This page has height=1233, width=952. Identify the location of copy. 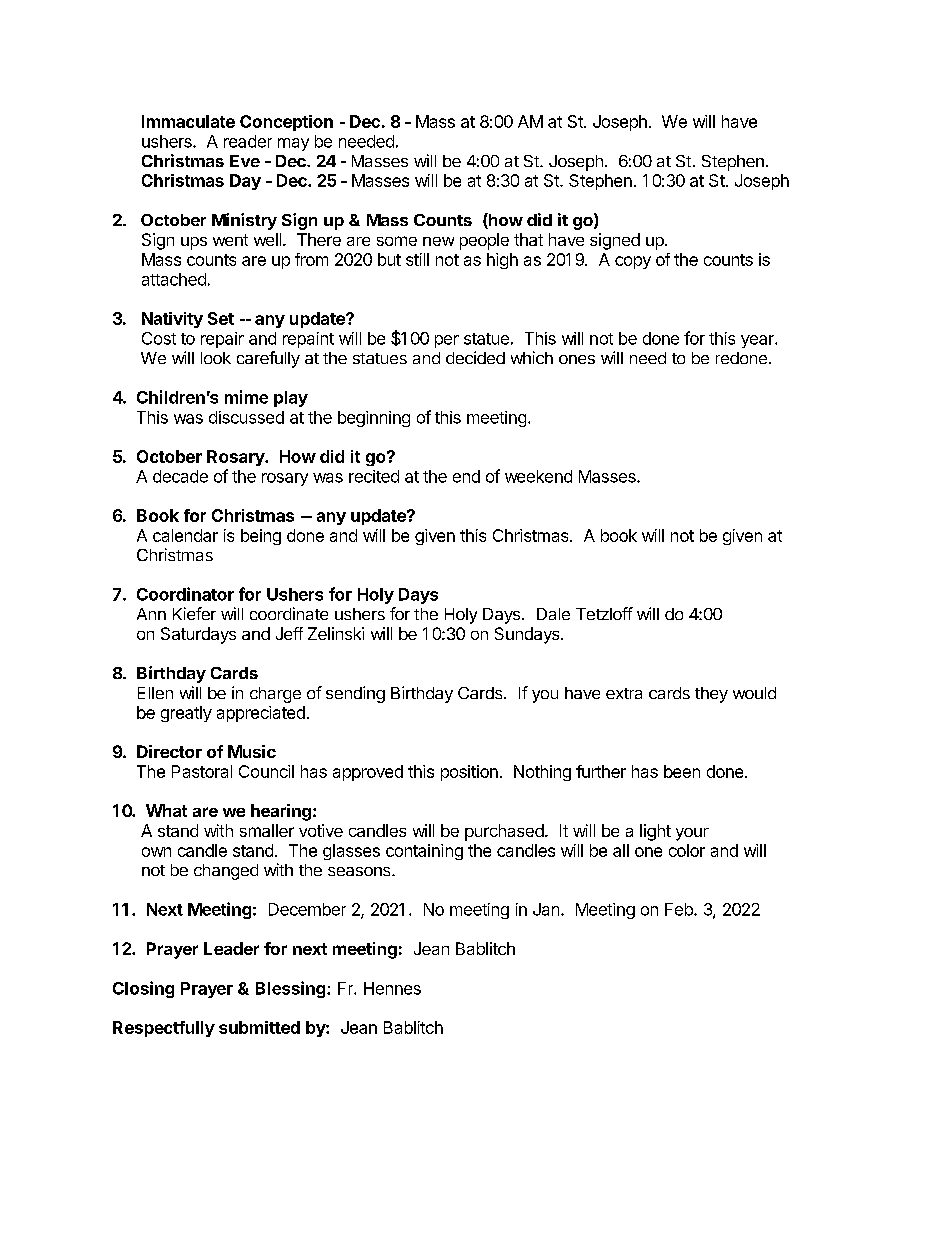
(633, 262).
